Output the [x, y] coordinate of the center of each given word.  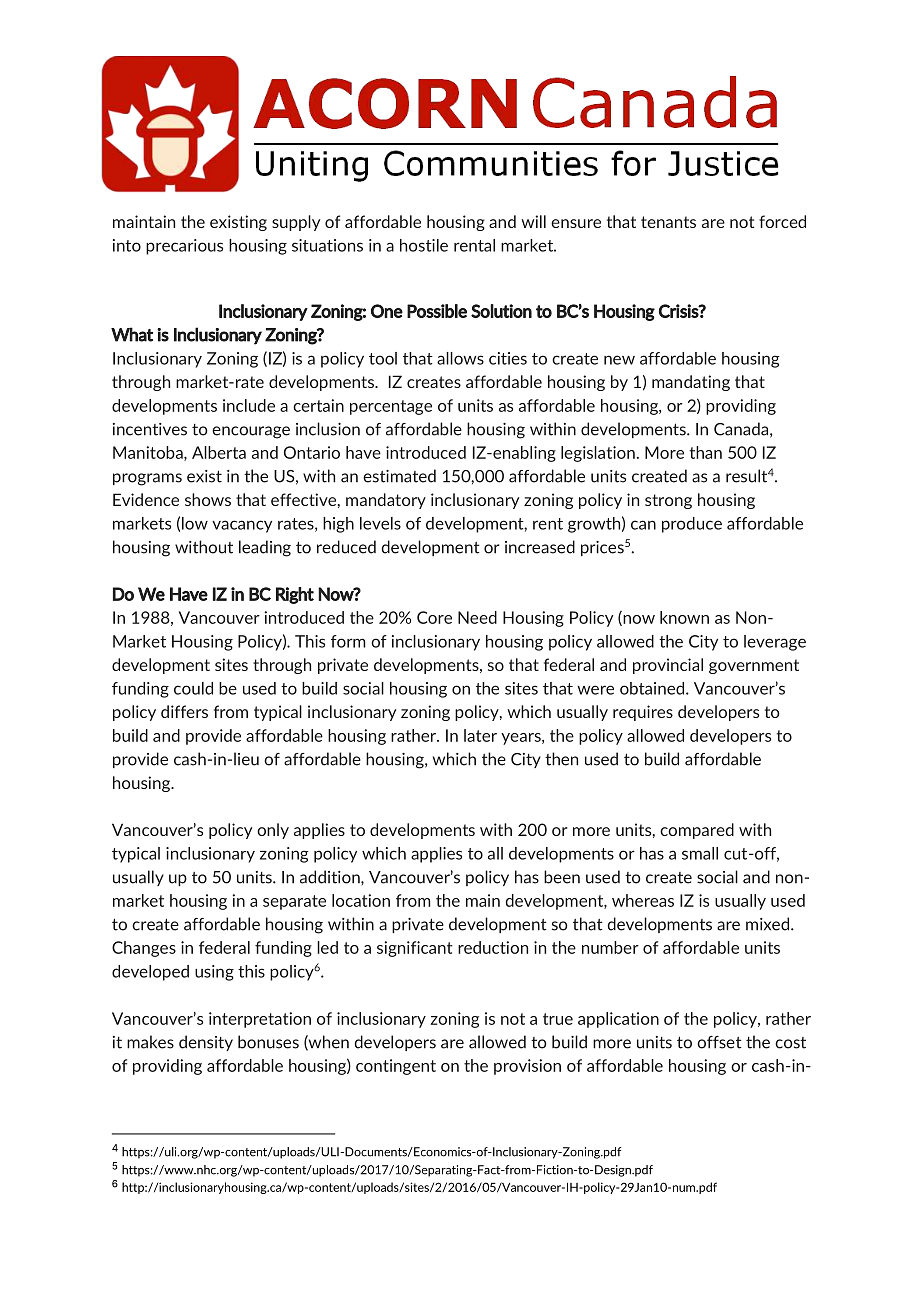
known [684, 617]
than [705, 452]
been [562, 877]
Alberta [219, 452]
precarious [184, 247]
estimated [399, 476]
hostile [424, 245]
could [193, 688]
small [700, 853]
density [206, 1043]
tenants [668, 222]
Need [477, 617]
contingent [396, 1067]
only [273, 831]
